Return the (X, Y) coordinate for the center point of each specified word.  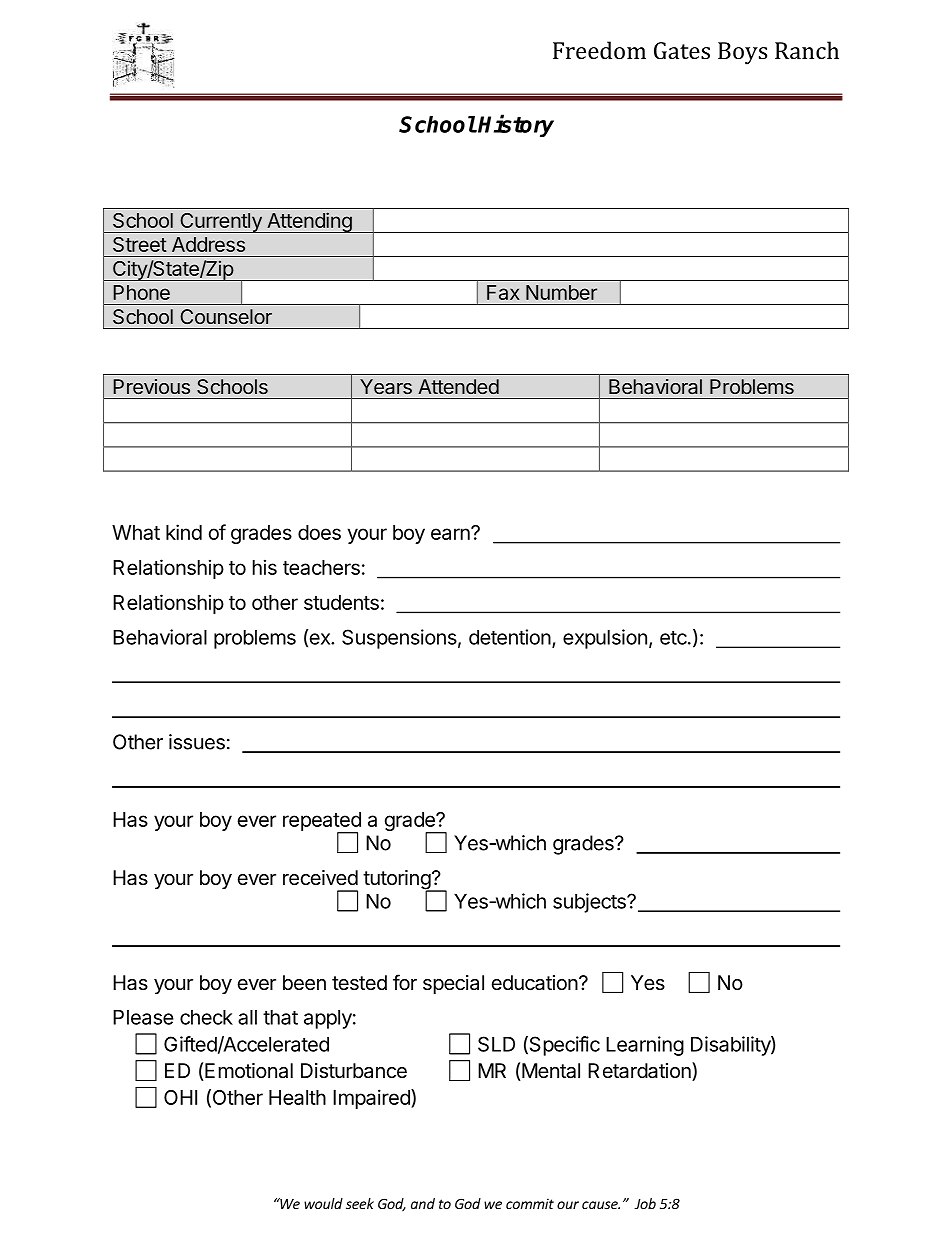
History (516, 125)
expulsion (605, 639)
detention (510, 637)
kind (184, 532)
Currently (221, 223)
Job (645, 1203)
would (323, 1203)
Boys (742, 53)
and (423, 1203)
